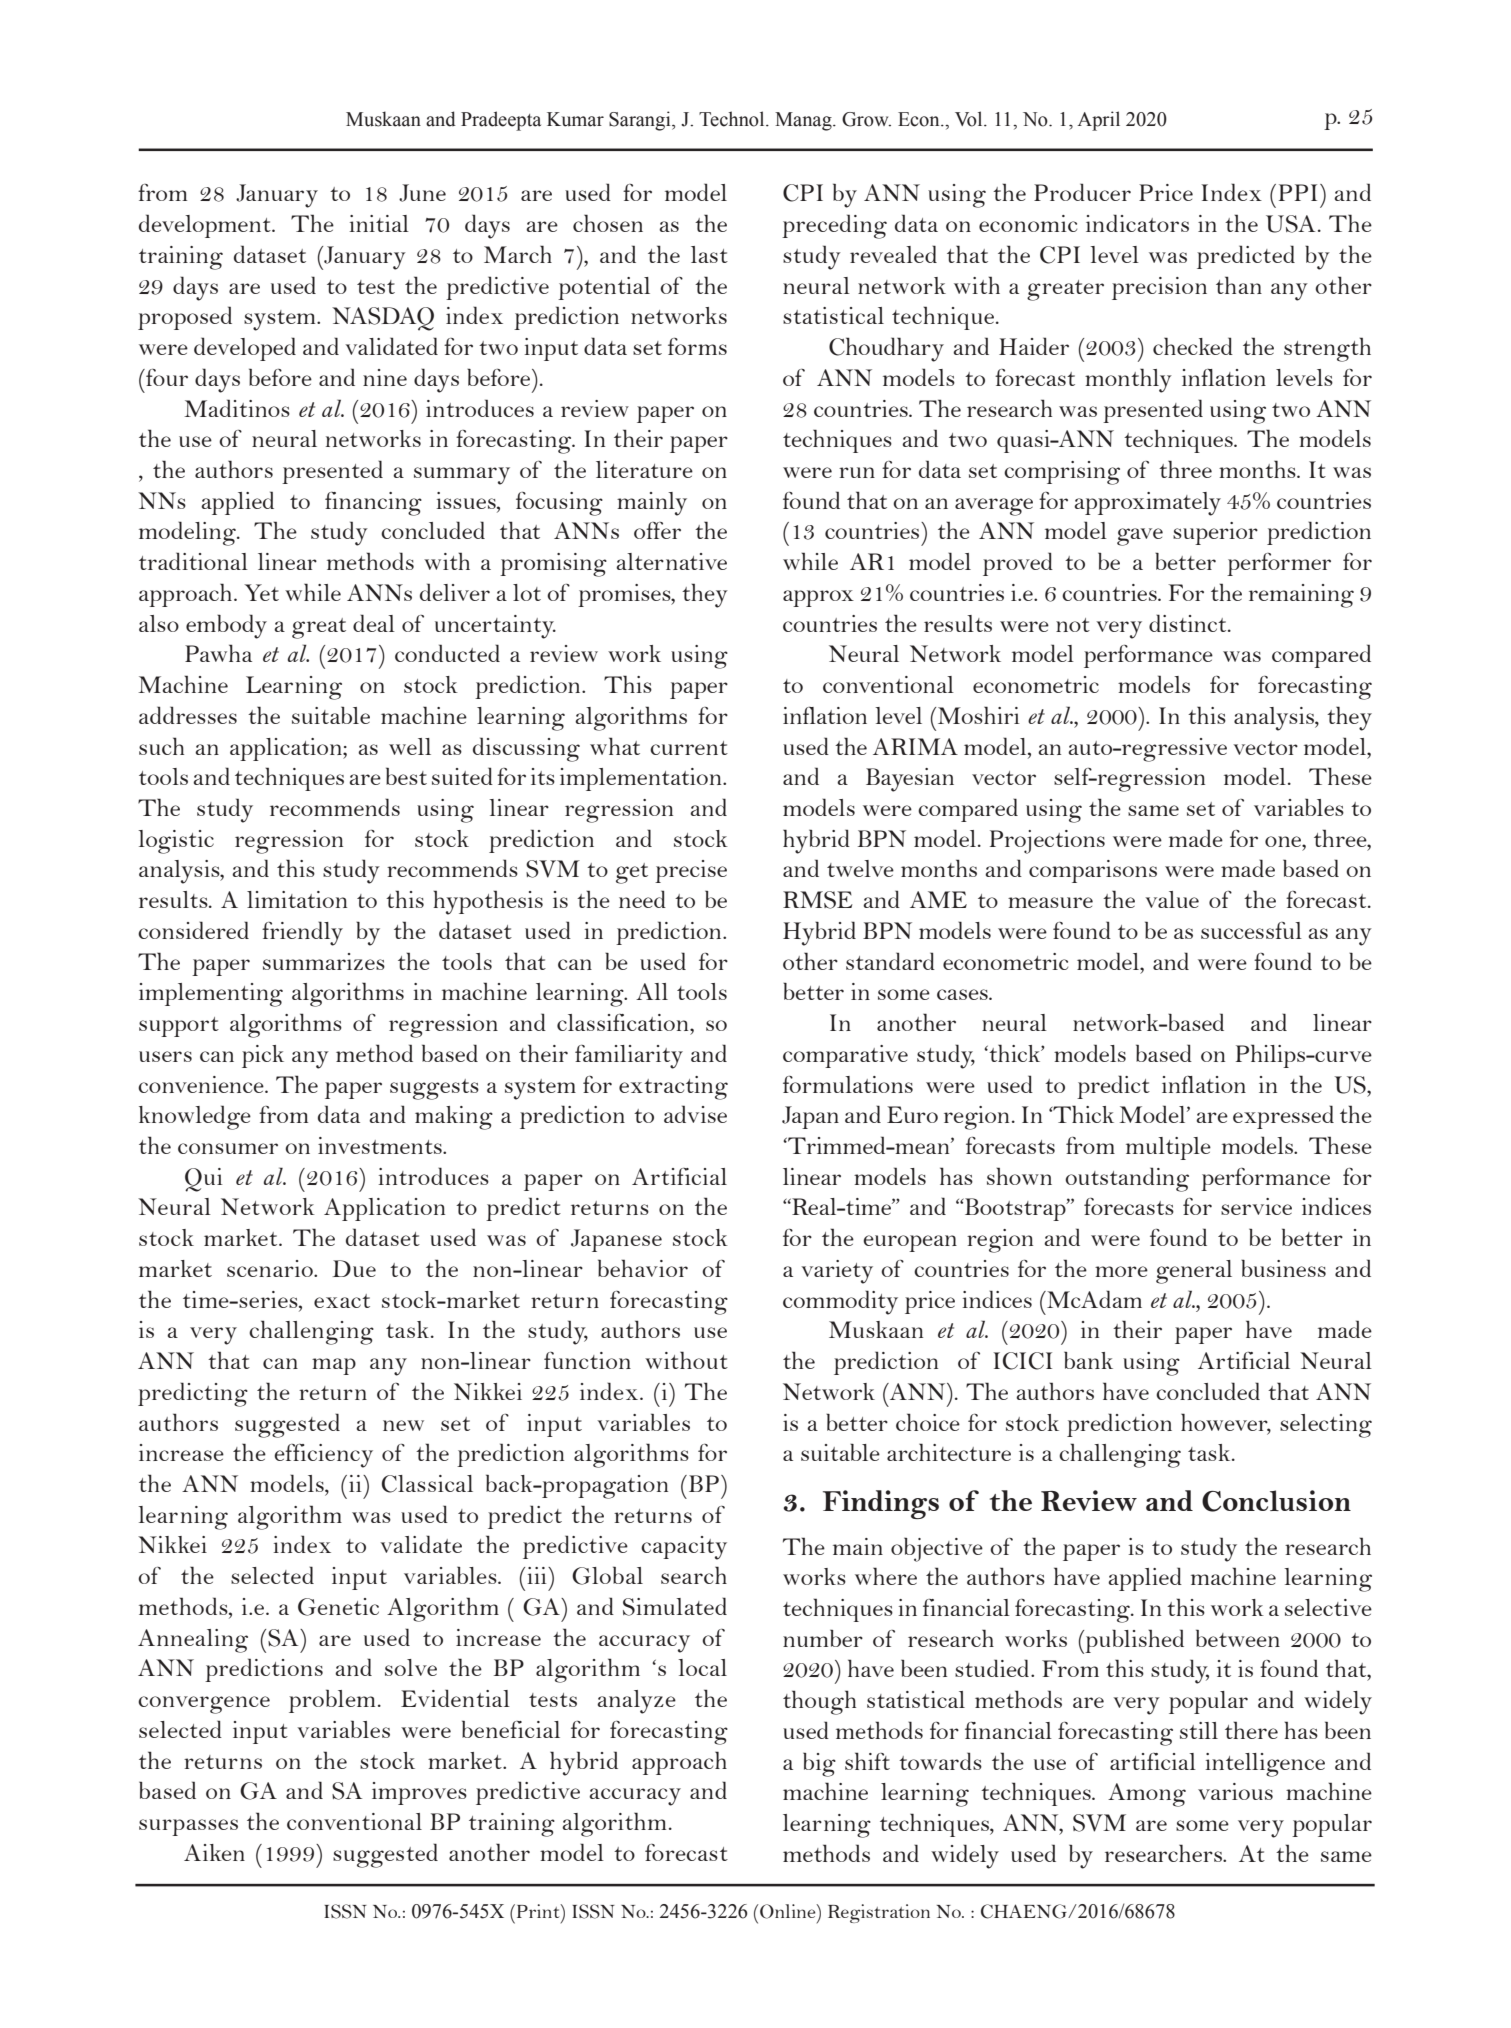 The height and width of the screenshot is (2028, 1511). I want to click on Aiken, so click(214, 1852).
